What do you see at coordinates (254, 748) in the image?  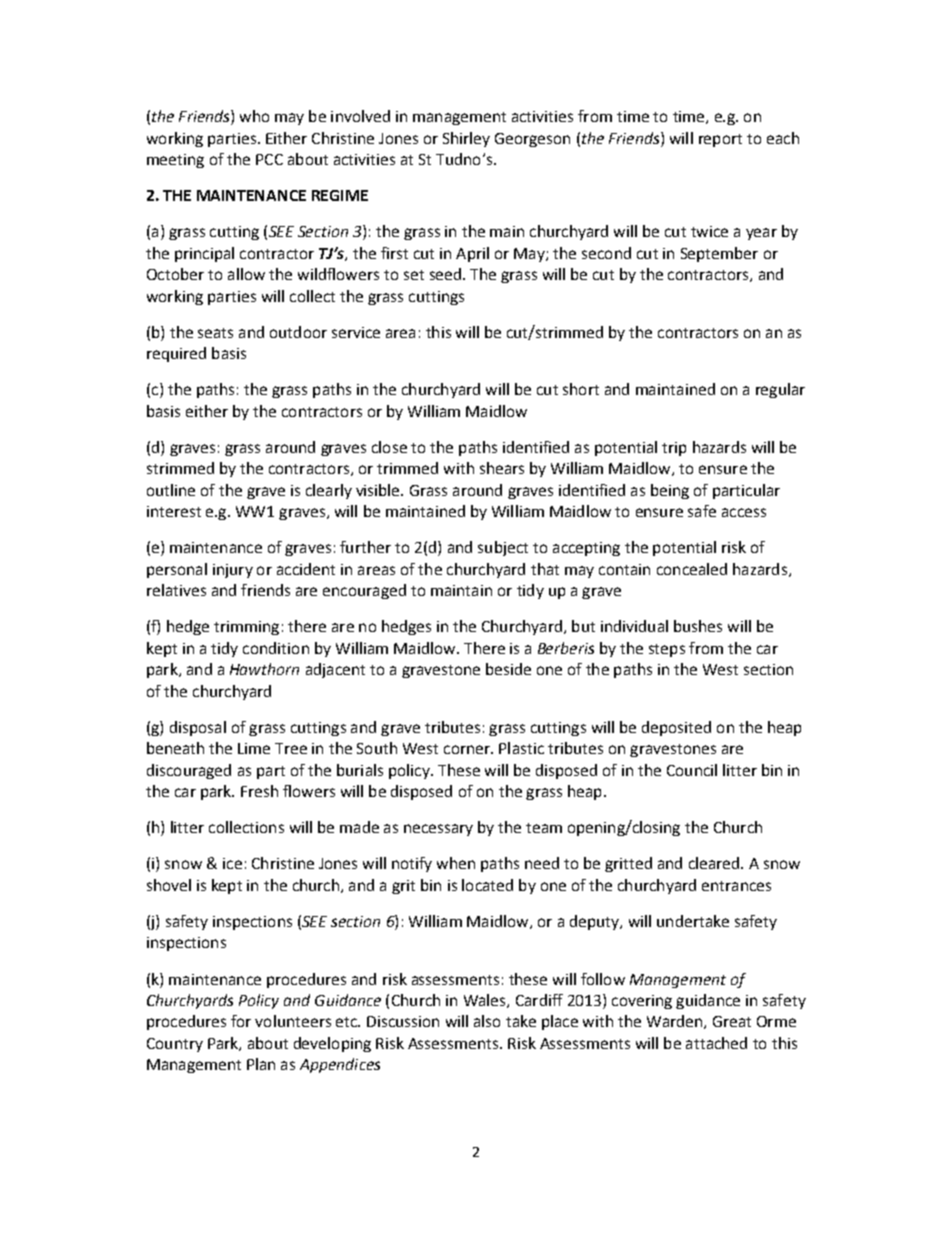 I see `Lime` at bounding box center [254, 748].
